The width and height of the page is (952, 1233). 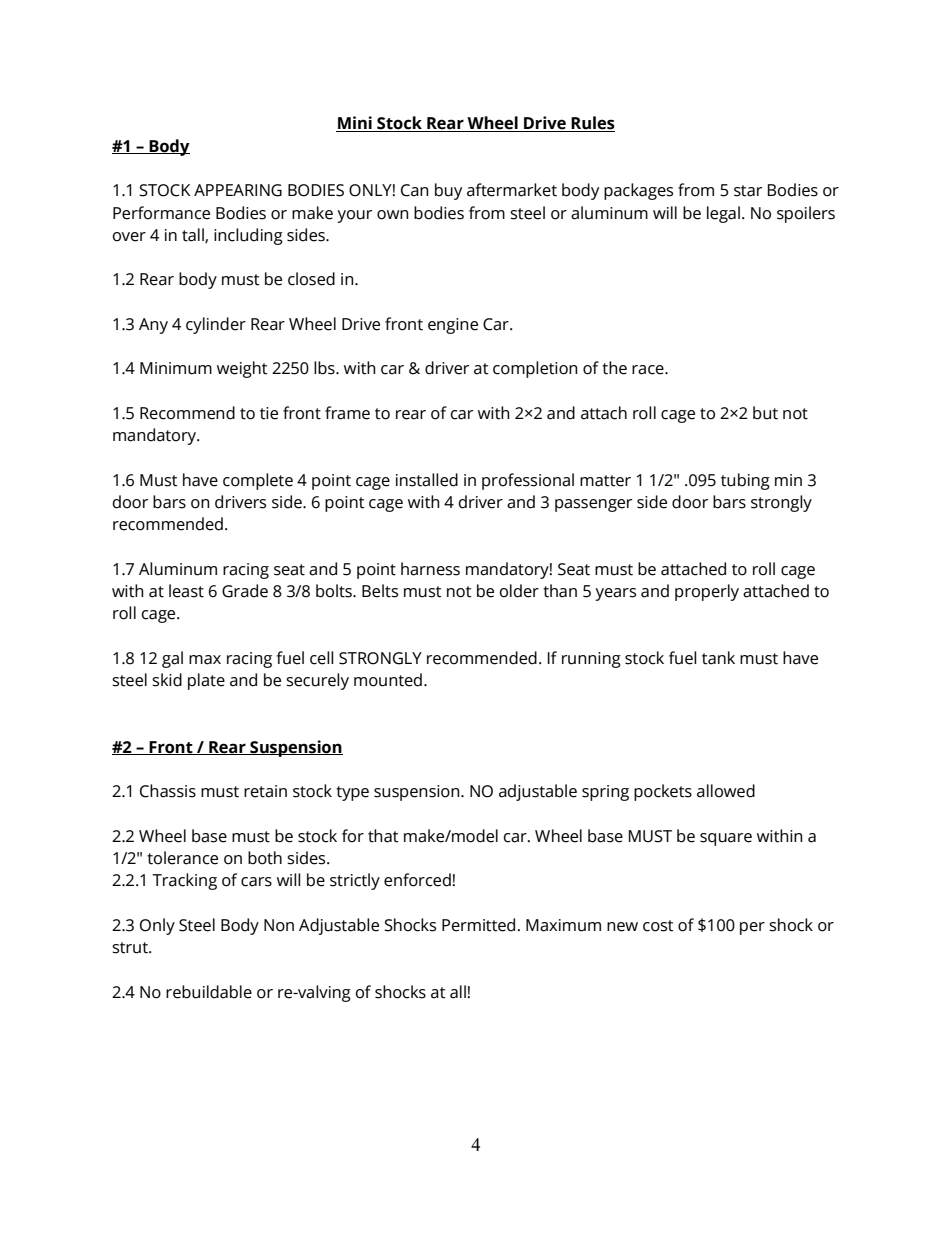 What do you see at coordinates (448, 191) in the page?
I see `buy` at bounding box center [448, 191].
